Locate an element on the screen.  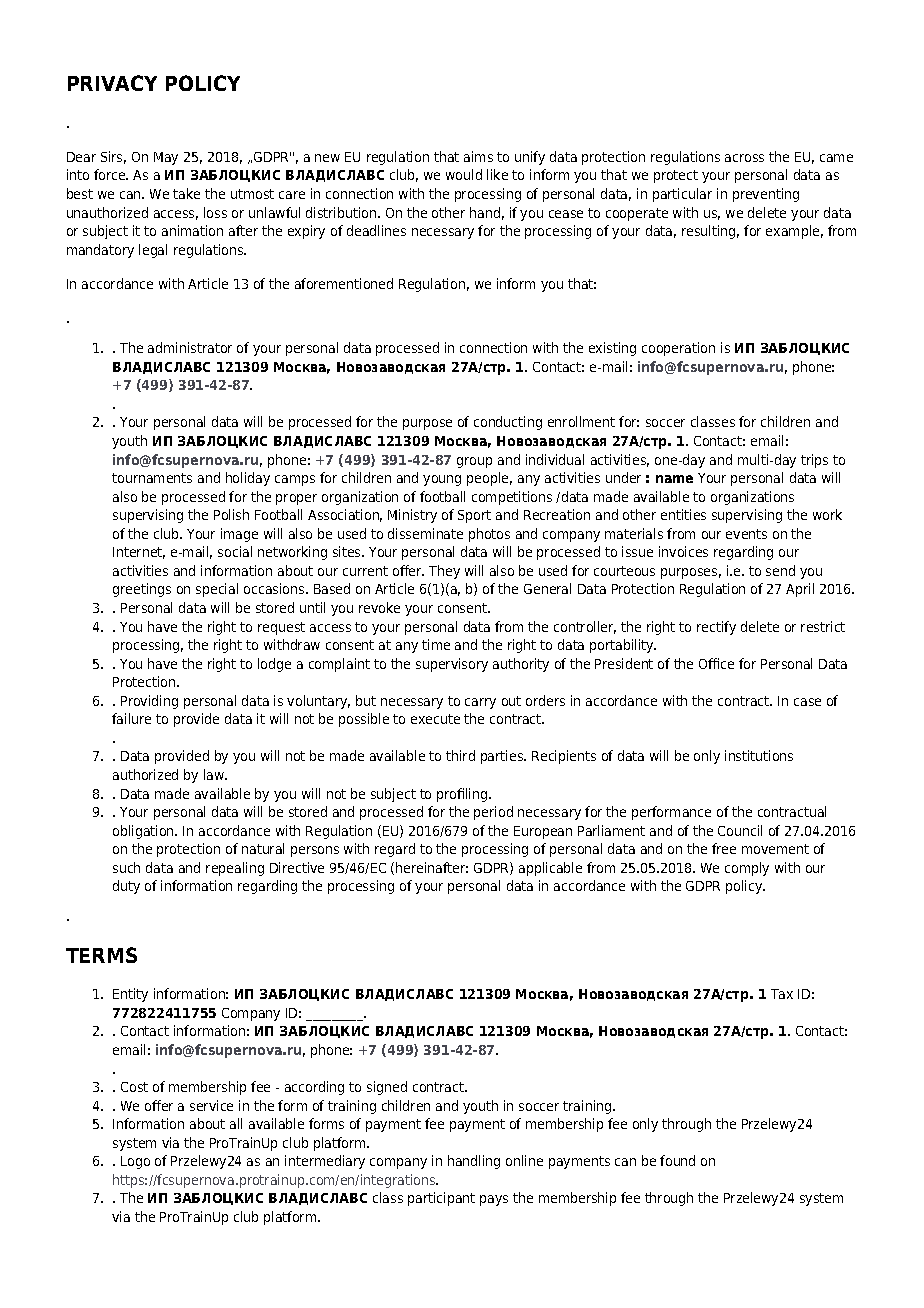
aims is located at coordinates (478, 156).
